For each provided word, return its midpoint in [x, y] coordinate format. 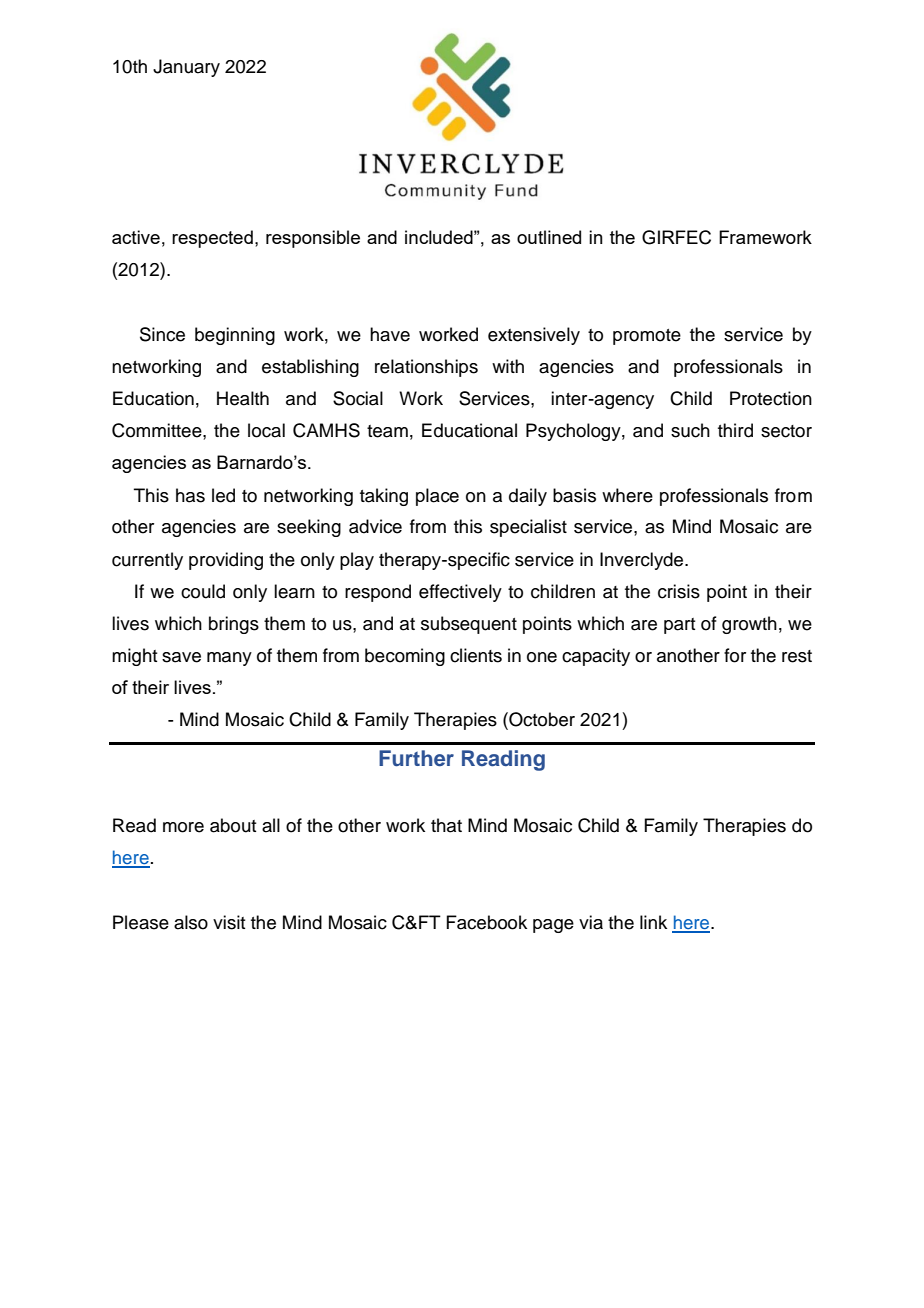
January [186, 68]
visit [229, 922]
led [223, 495]
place [437, 497]
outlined [549, 237]
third [735, 430]
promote [647, 337]
